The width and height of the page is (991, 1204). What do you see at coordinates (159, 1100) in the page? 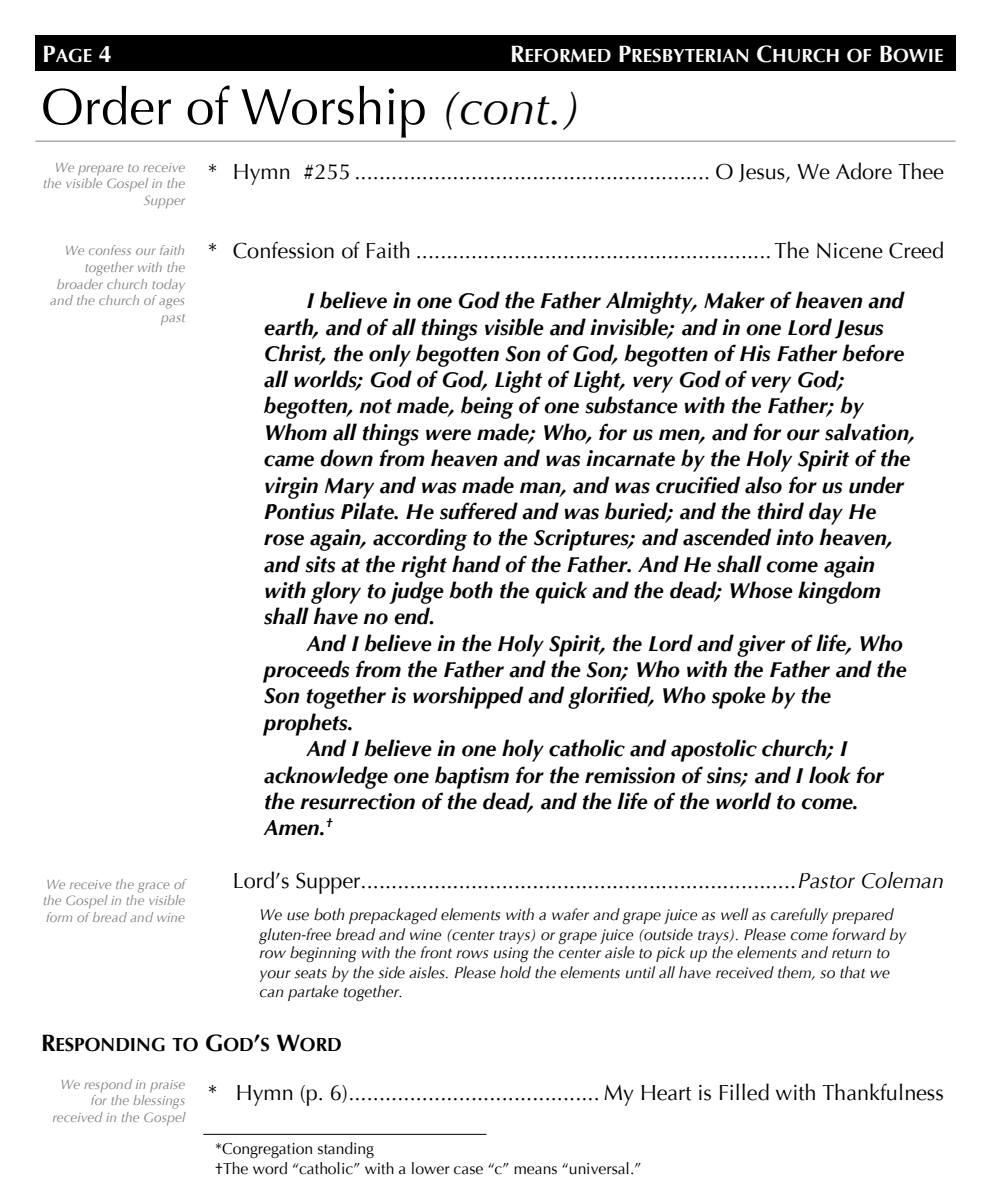
I see `blessings` at bounding box center [159, 1100].
